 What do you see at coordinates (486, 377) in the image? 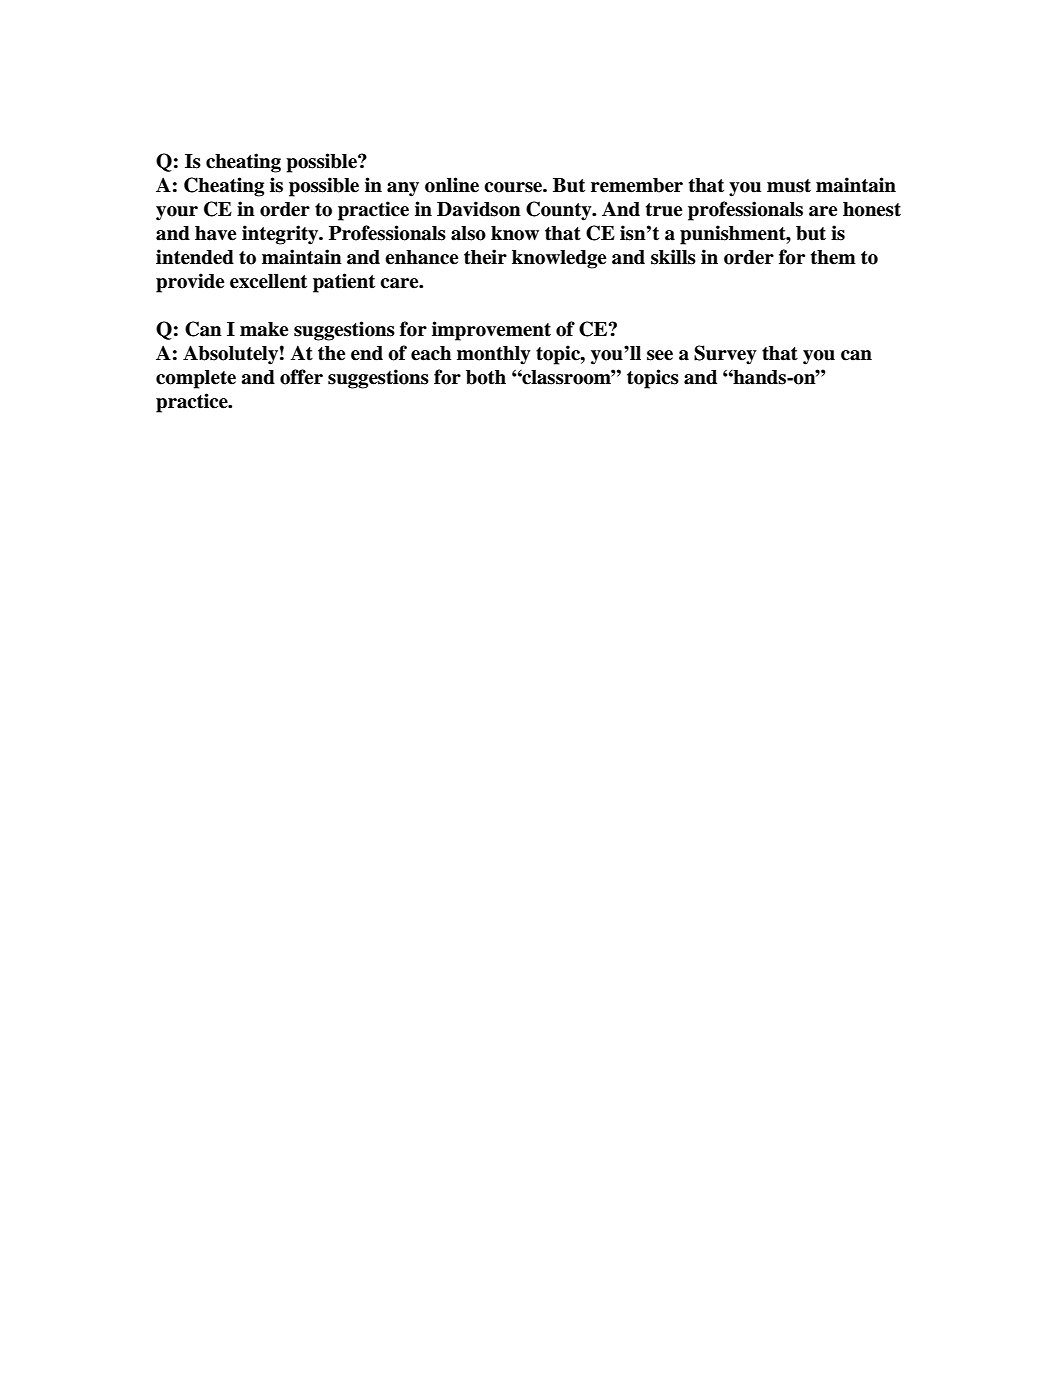
I see `both` at bounding box center [486, 377].
